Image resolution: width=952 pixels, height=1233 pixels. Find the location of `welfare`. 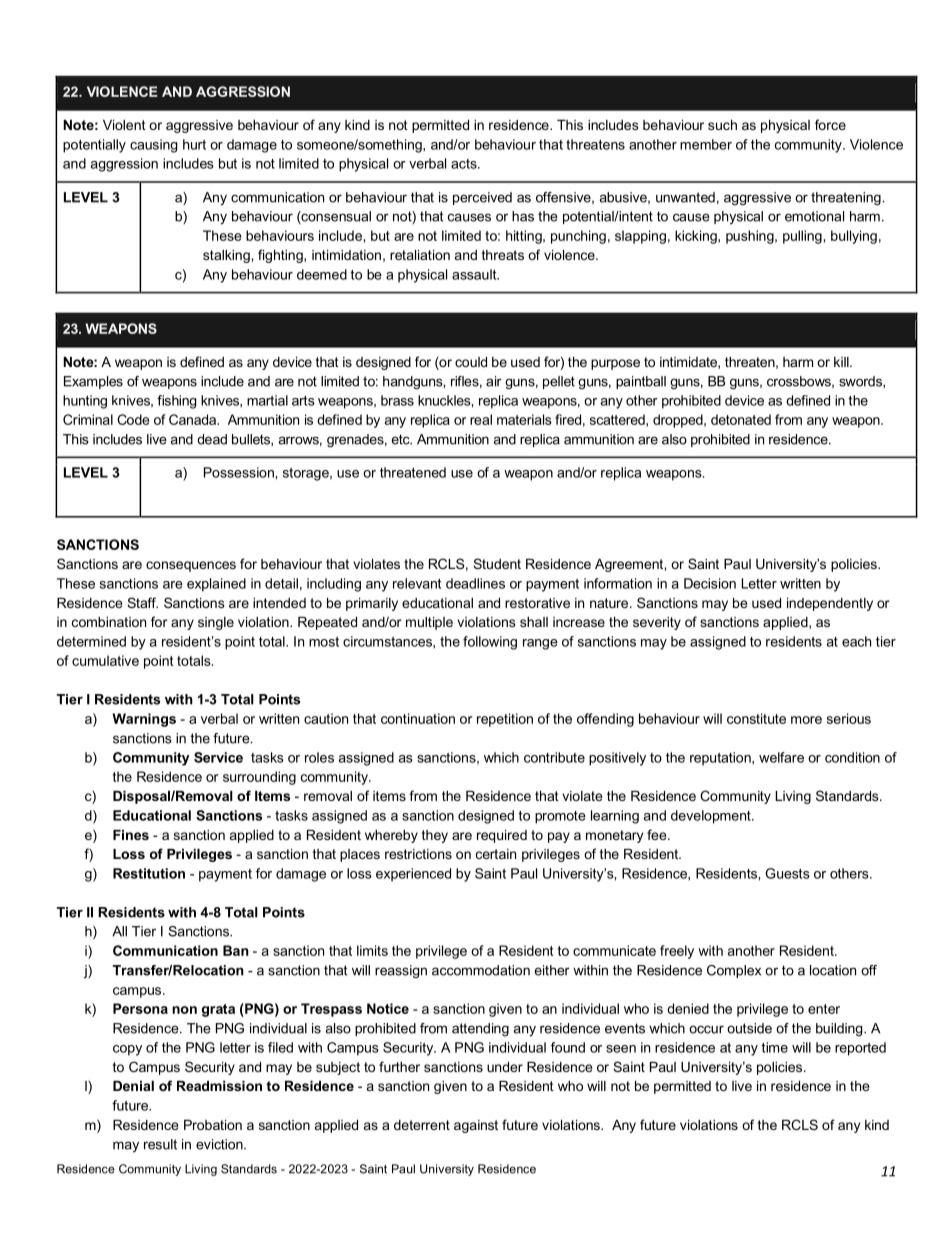

welfare is located at coordinates (781, 757).
